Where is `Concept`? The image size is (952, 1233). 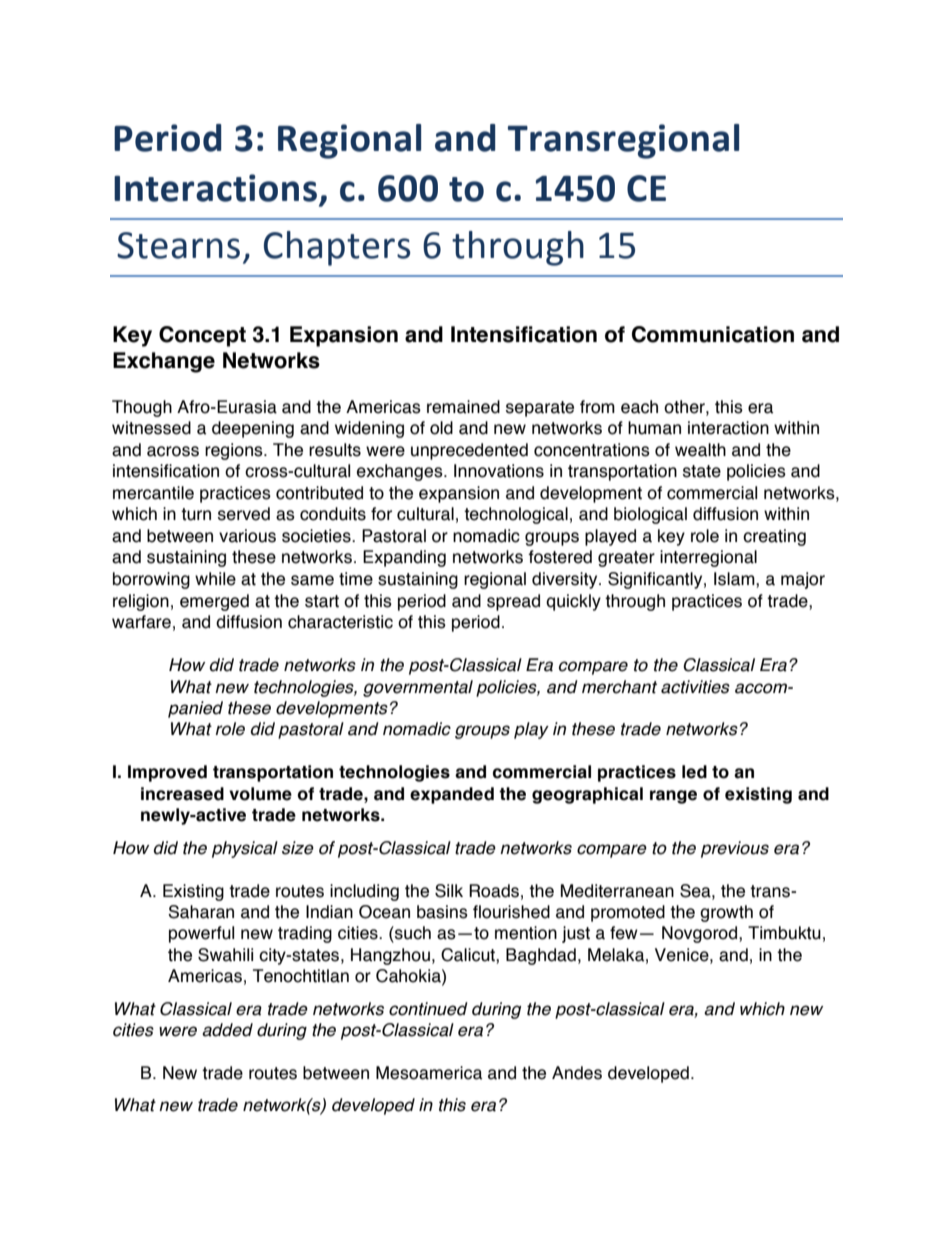 Concept is located at coordinates (202, 336).
